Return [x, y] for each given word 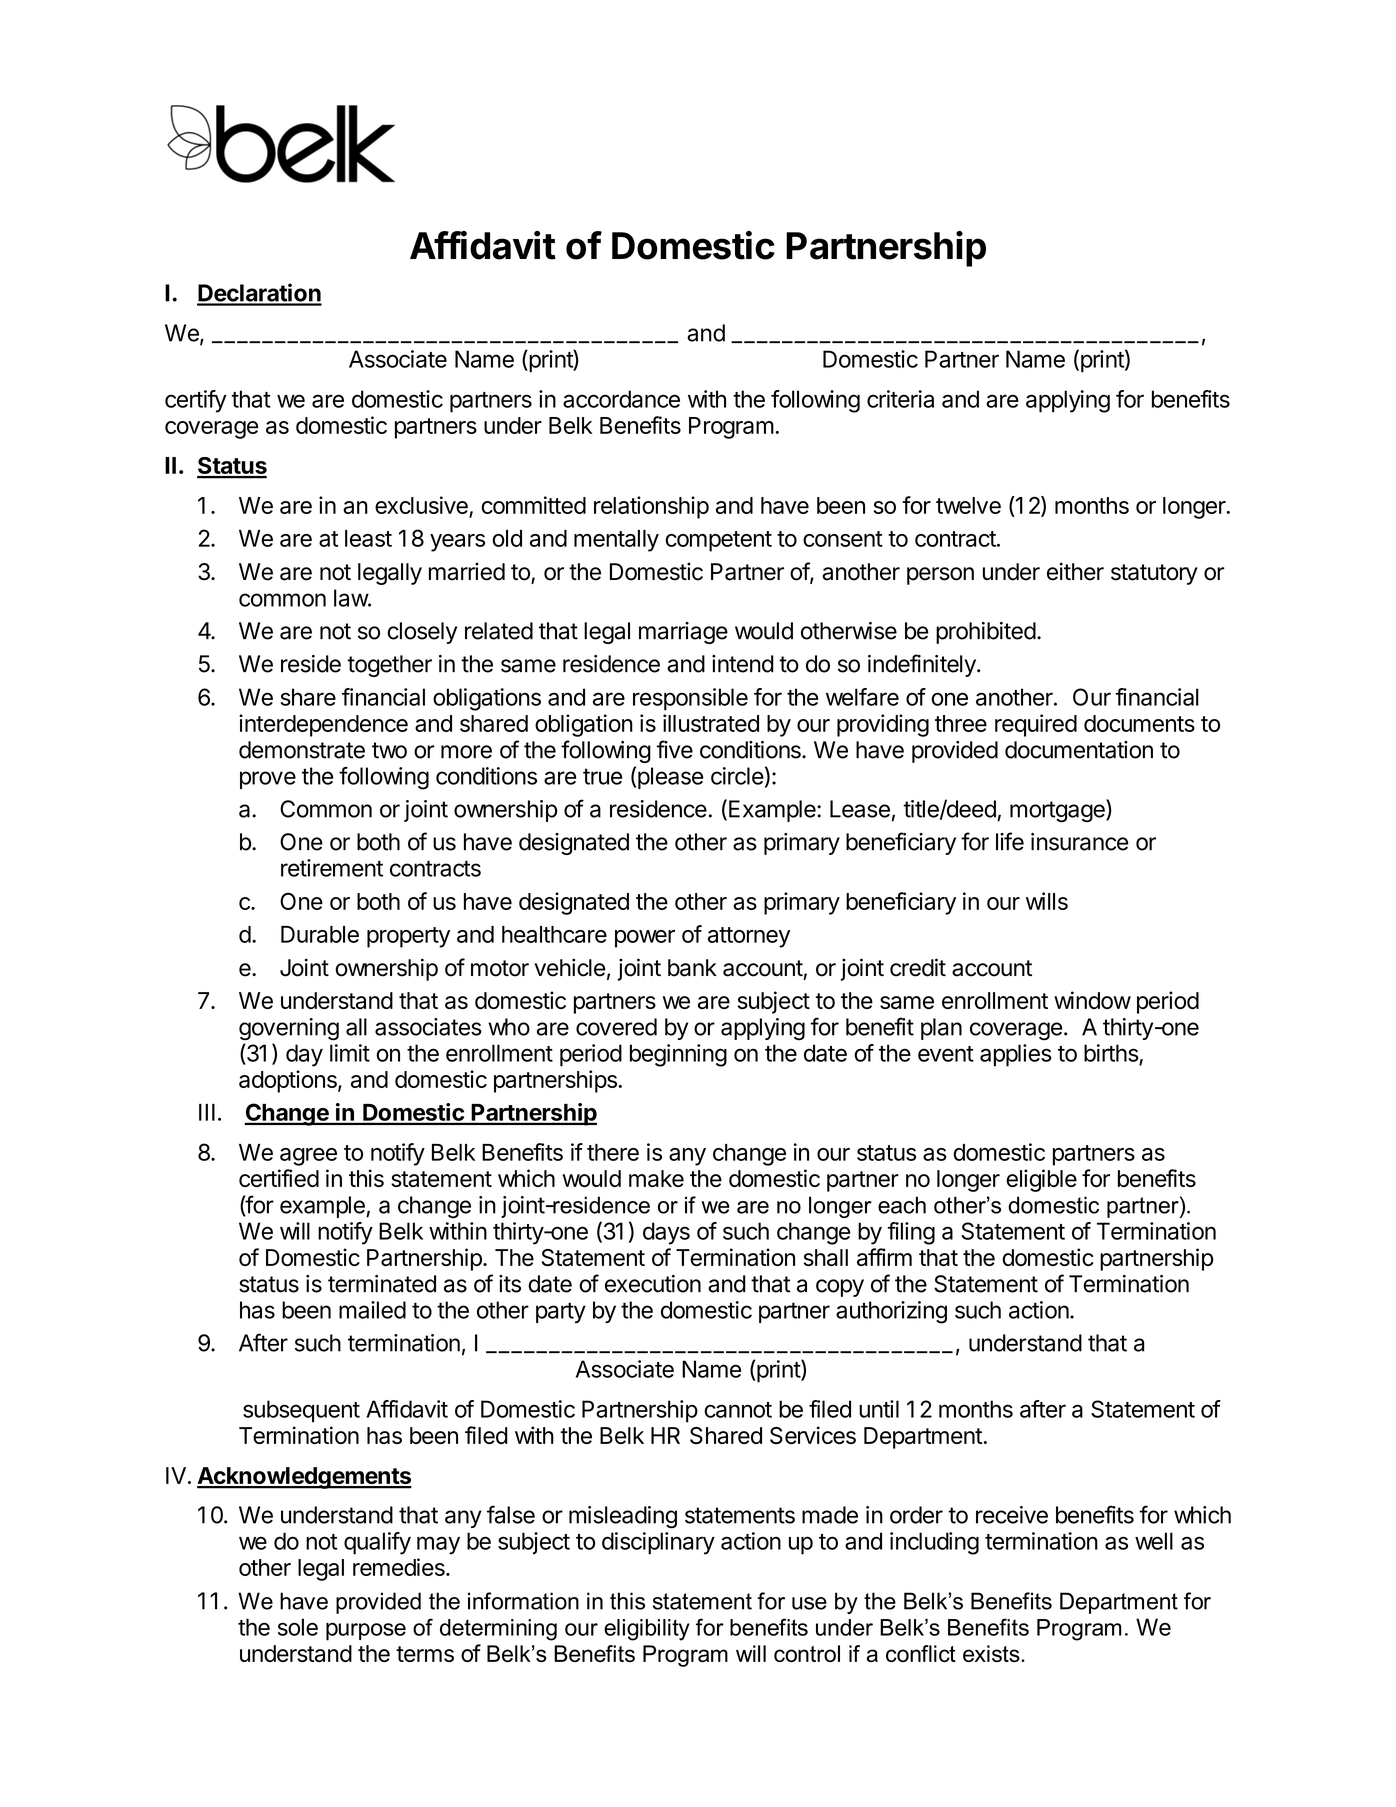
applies [1016, 1055]
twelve [968, 505]
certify [196, 401]
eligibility [647, 1630]
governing [289, 1029]
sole [298, 1627]
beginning [678, 1055]
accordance [621, 399]
